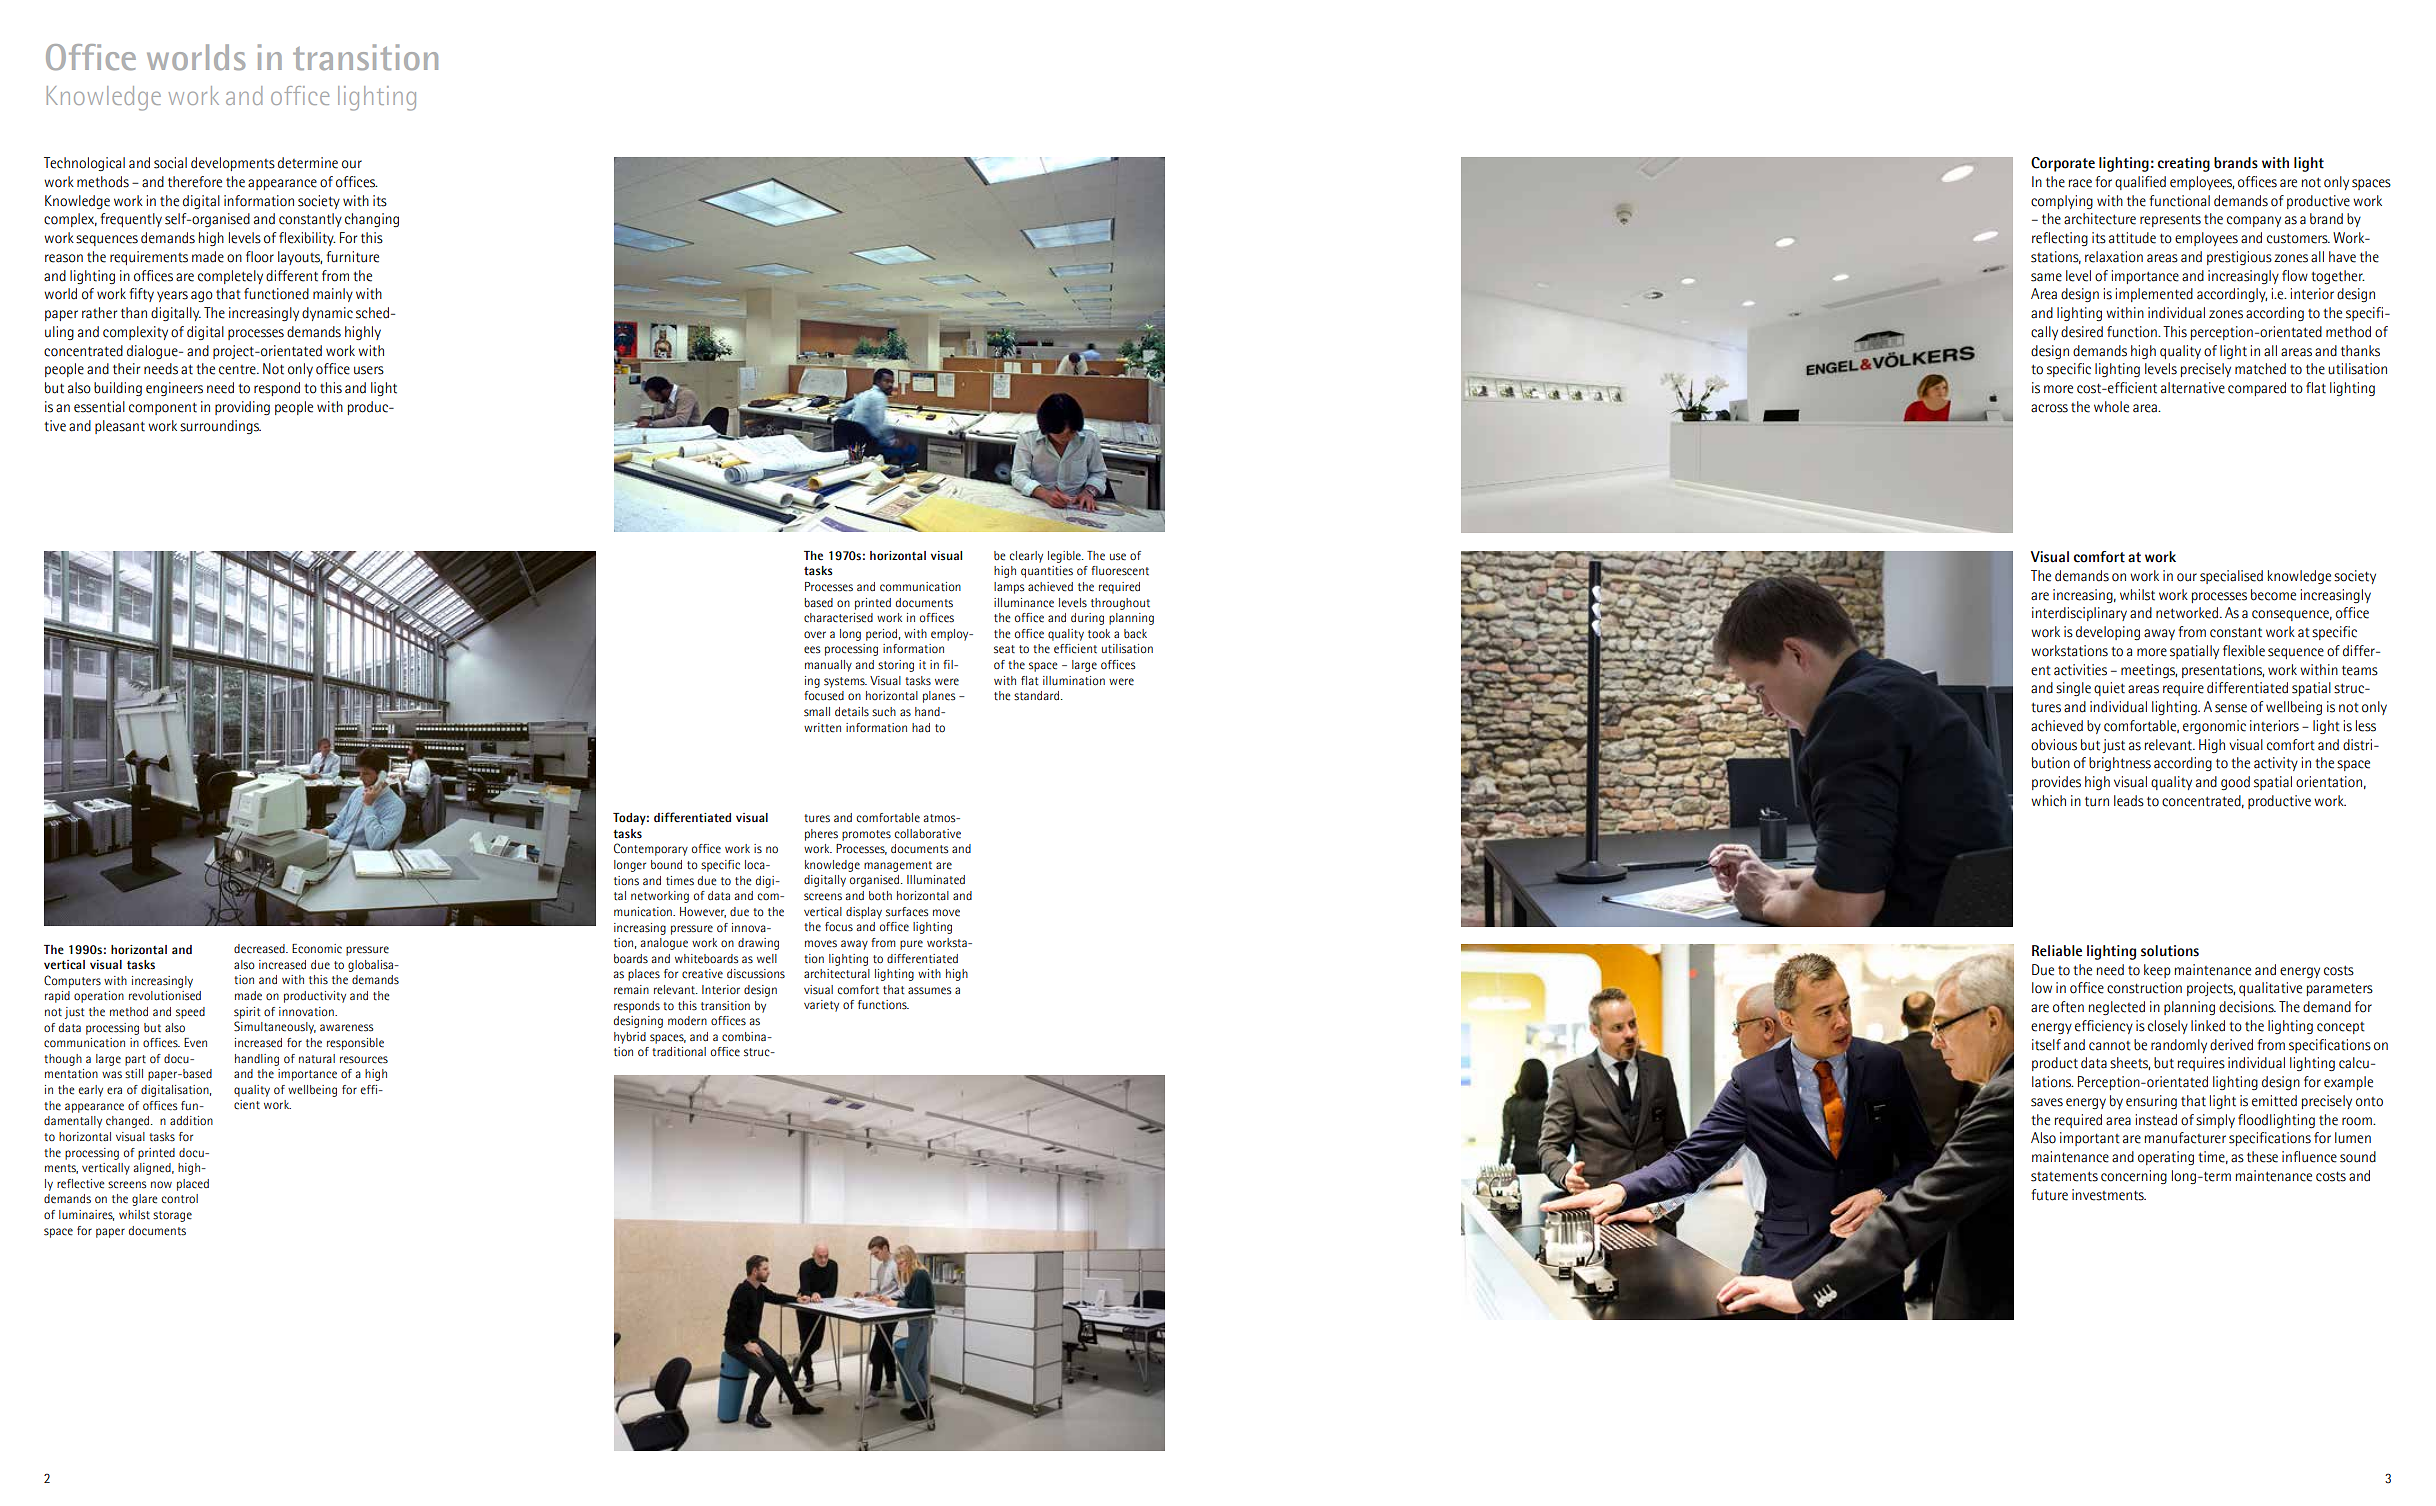 This document has height=1506, width=2436. Describe the element at coordinates (193, 1185) in the document. I see `placed` at that location.
